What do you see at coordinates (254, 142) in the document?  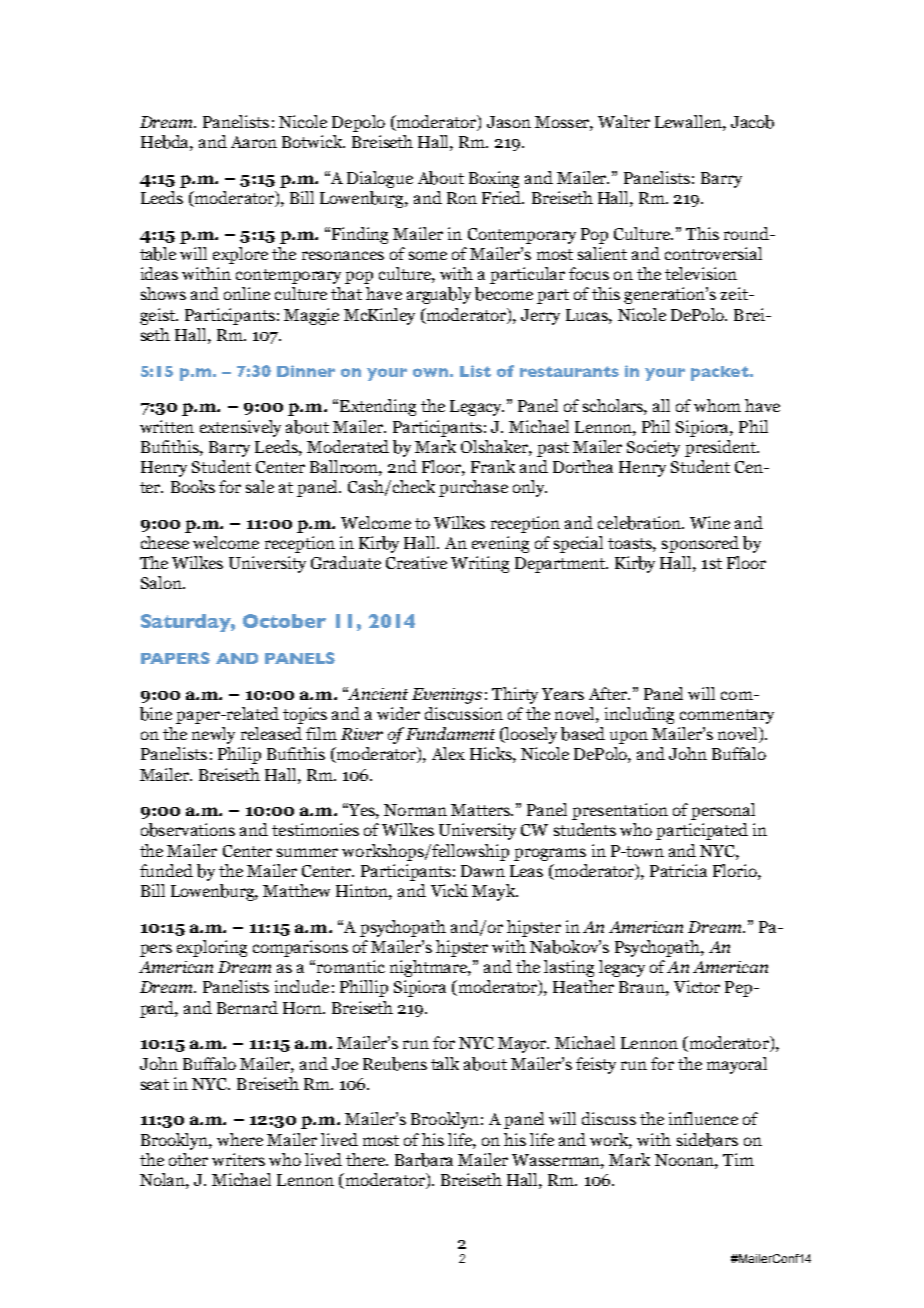 I see `Aaron` at bounding box center [254, 142].
